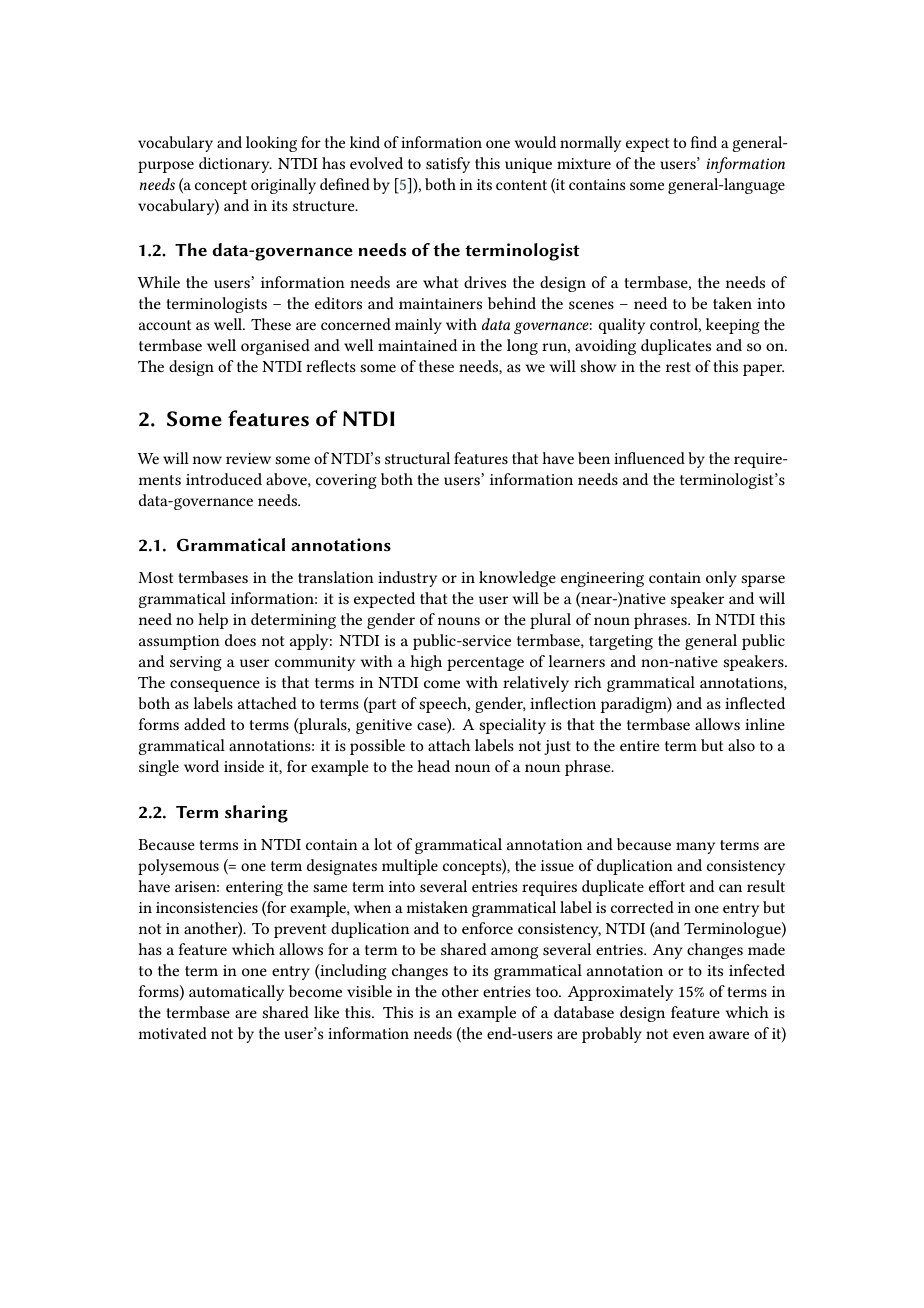 Image resolution: width=924 pixels, height=1308 pixels. Describe the element at coordinates (213, 621) in the image. I see `help` at that location.
